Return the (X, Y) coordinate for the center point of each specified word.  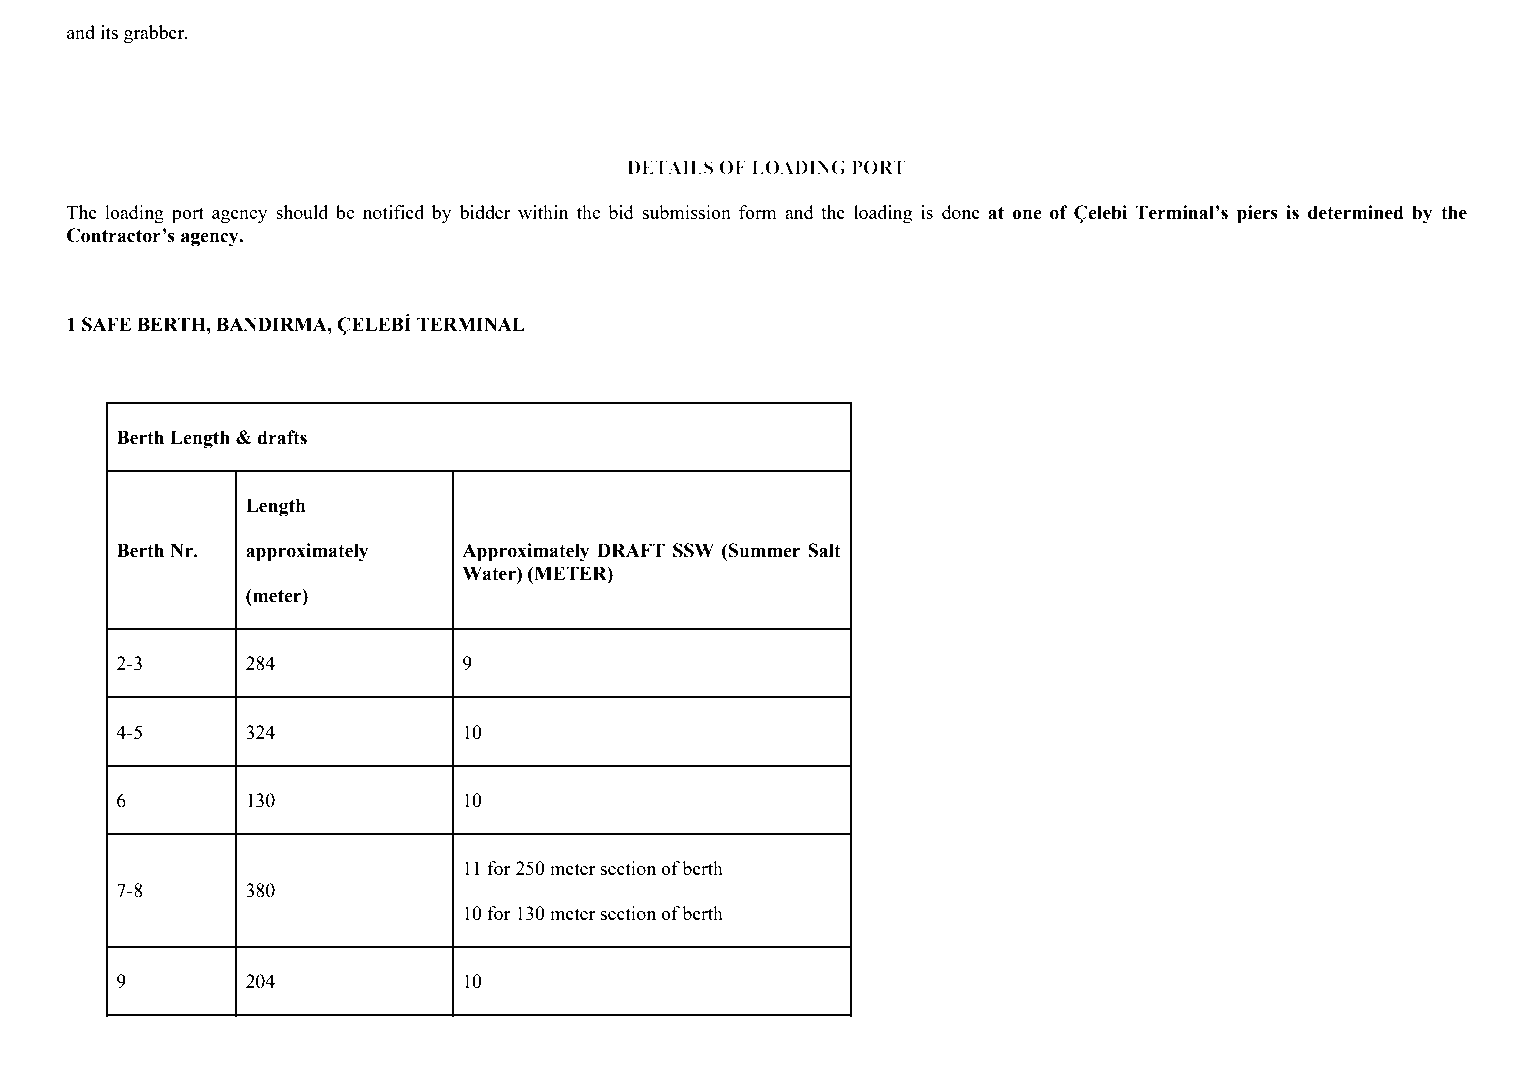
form (758, 212)
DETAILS (670, 167)
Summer (764, 550)
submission (687, 212)
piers (1257, 214)
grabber (155, 34)
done (961, 212)
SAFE (106, 324)
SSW (693, 550)
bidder (485, 212)
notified (393, 212)
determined (1356, 212)
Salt (824, 550)
